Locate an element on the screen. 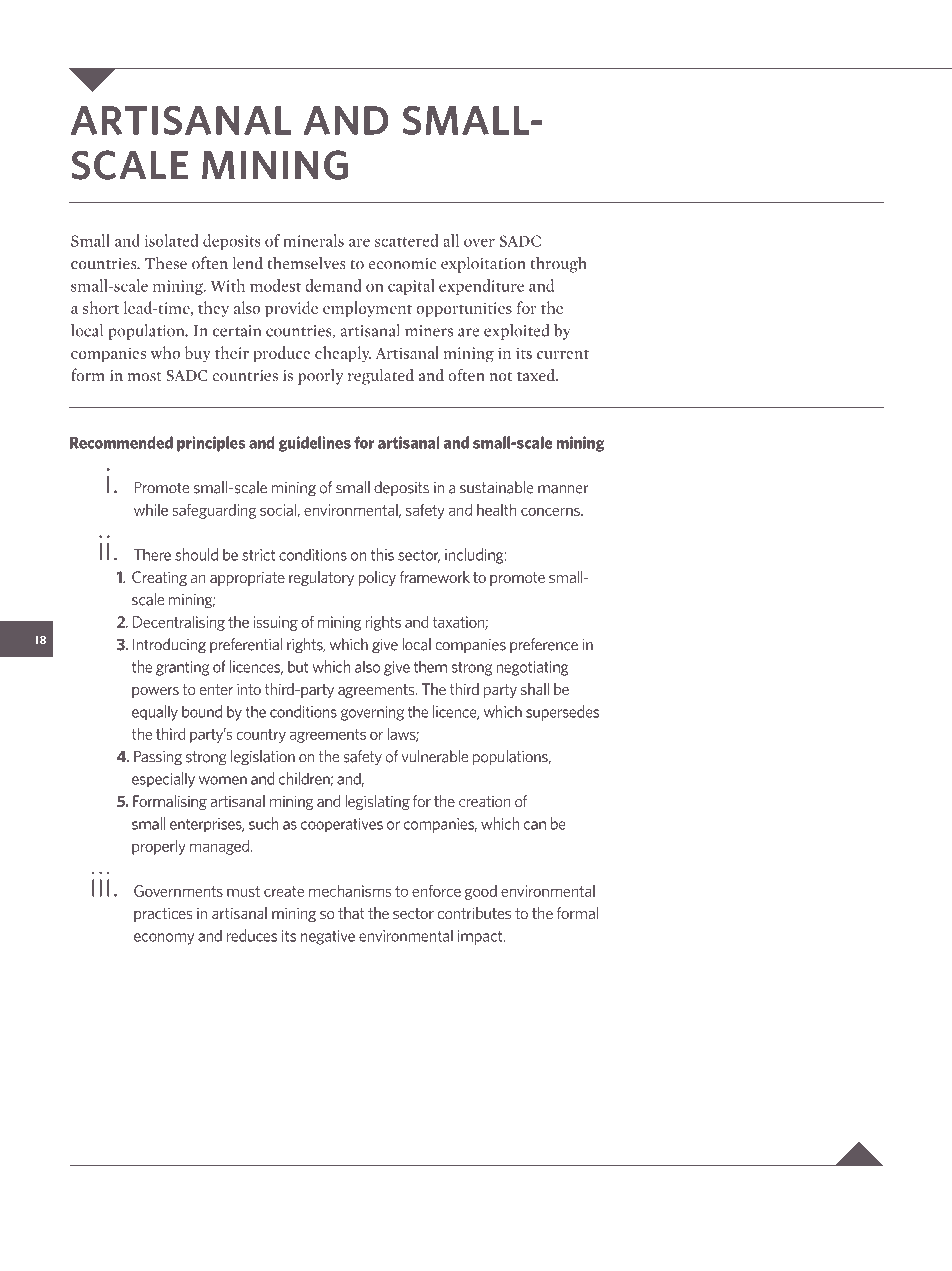 The width and height of the screenshot is (952, 1271). guidelines is located at coordinates (314, 444).
